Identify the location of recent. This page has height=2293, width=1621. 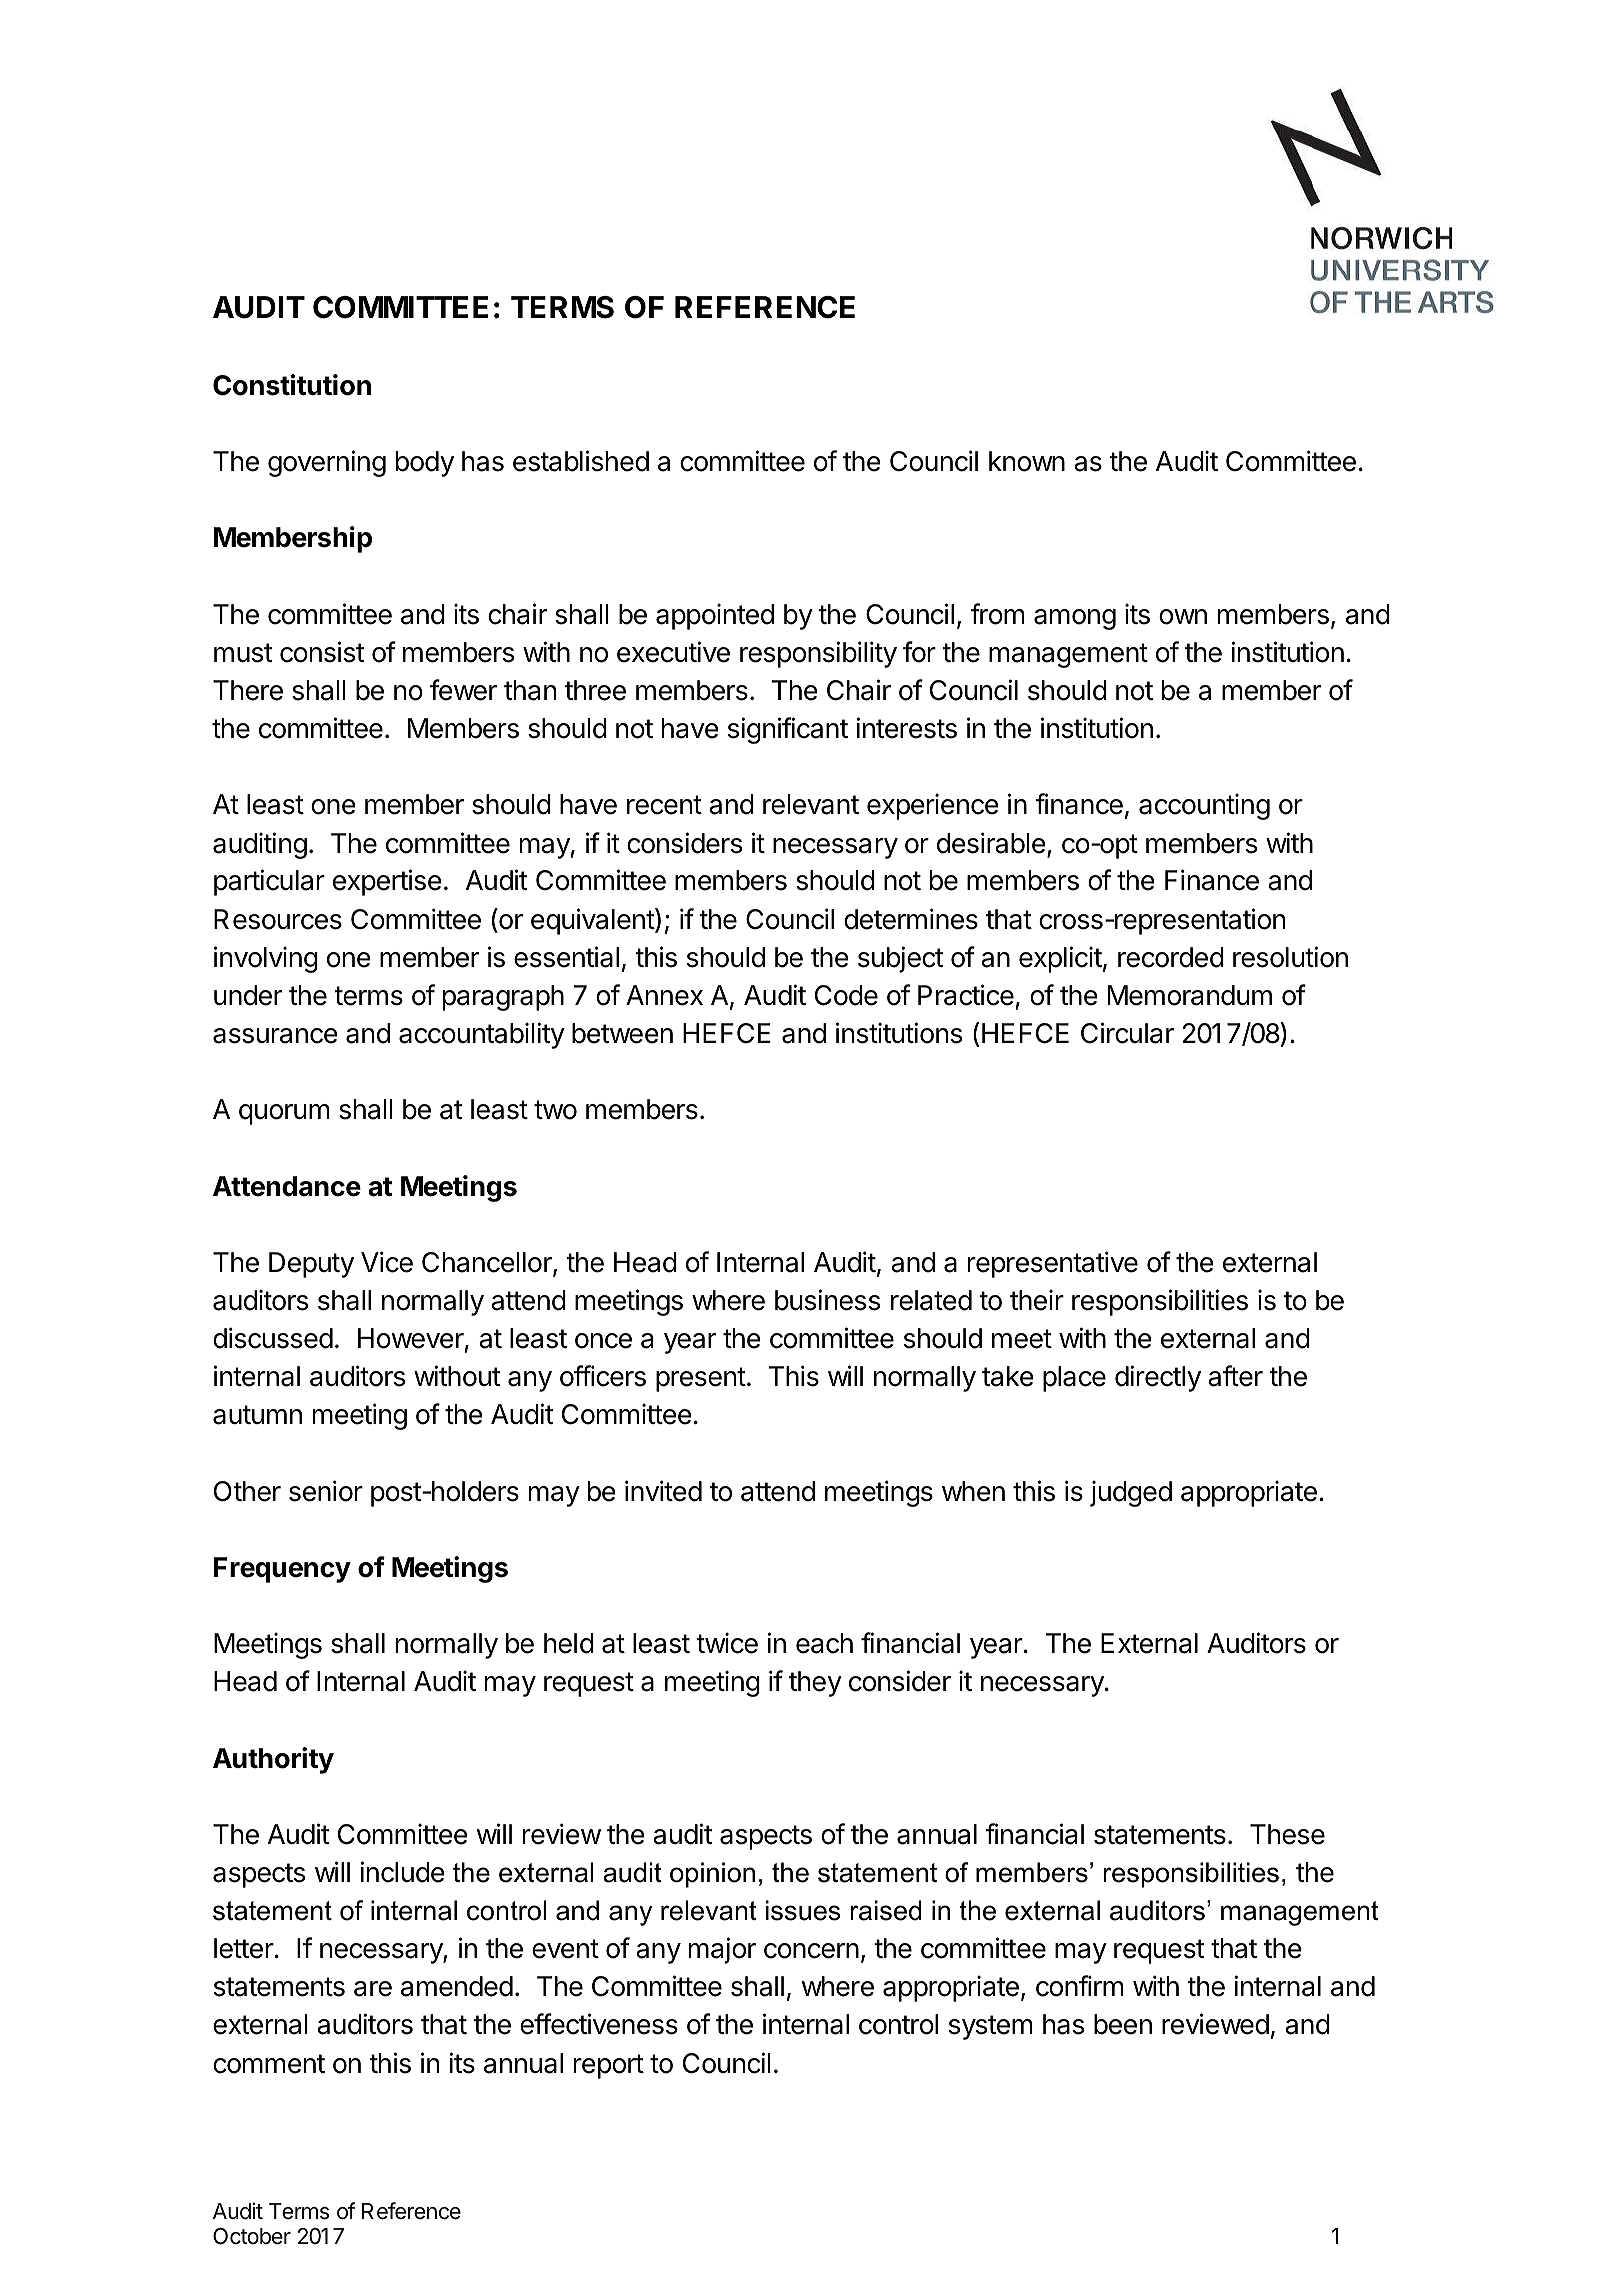
(664, 805).
